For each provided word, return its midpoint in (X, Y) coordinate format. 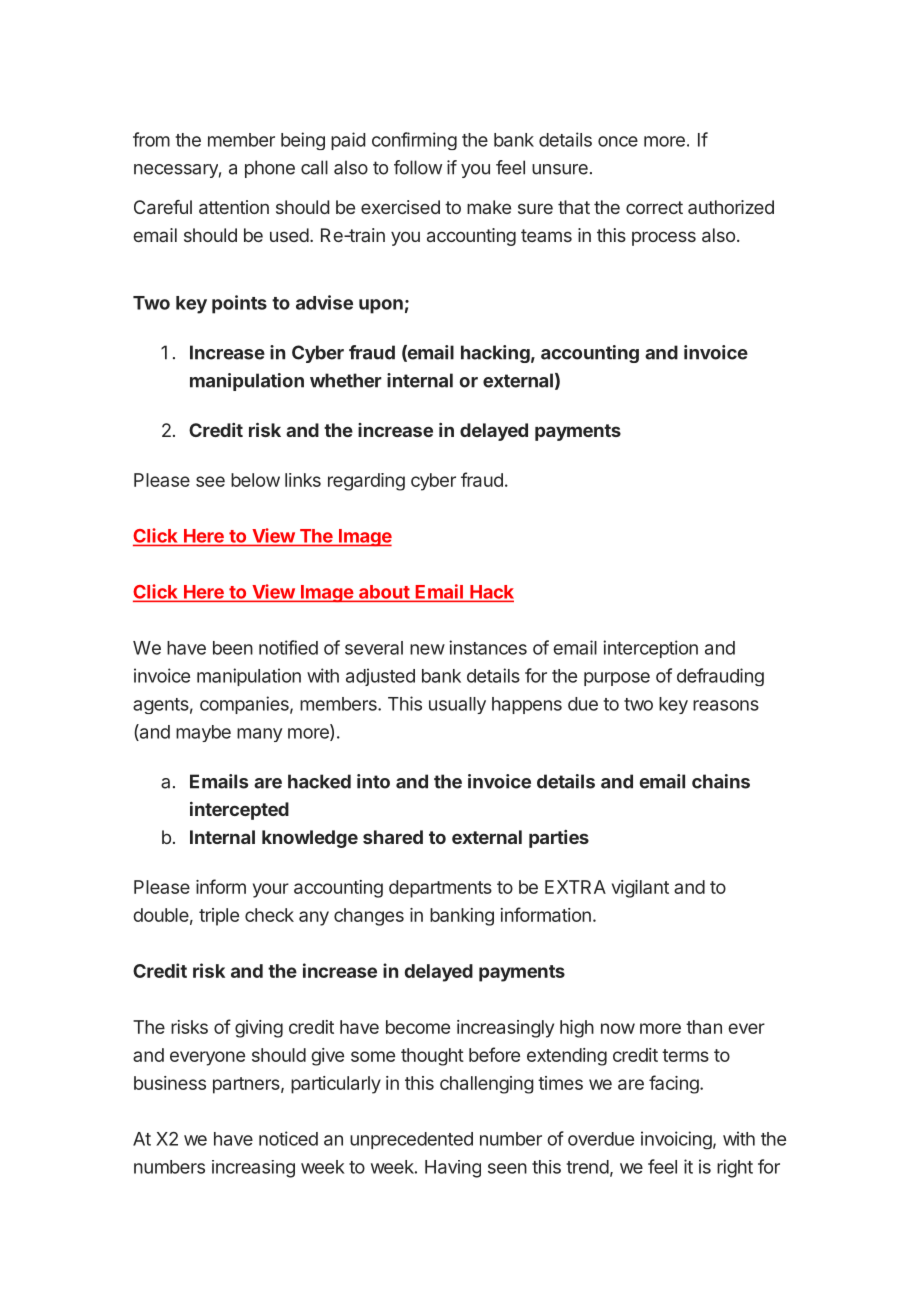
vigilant (640, 889)
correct (654, 207)
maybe (203, 733)
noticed (288, 1138)
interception (650, 649)
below (255, 480)
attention (234, 207)
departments (440, 889)
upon (381, 306)
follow (418, 167)
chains (721, 781)
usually (457, 705)
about (384, 593)
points (239, 304)
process (664, 238)
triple (219, 917)
